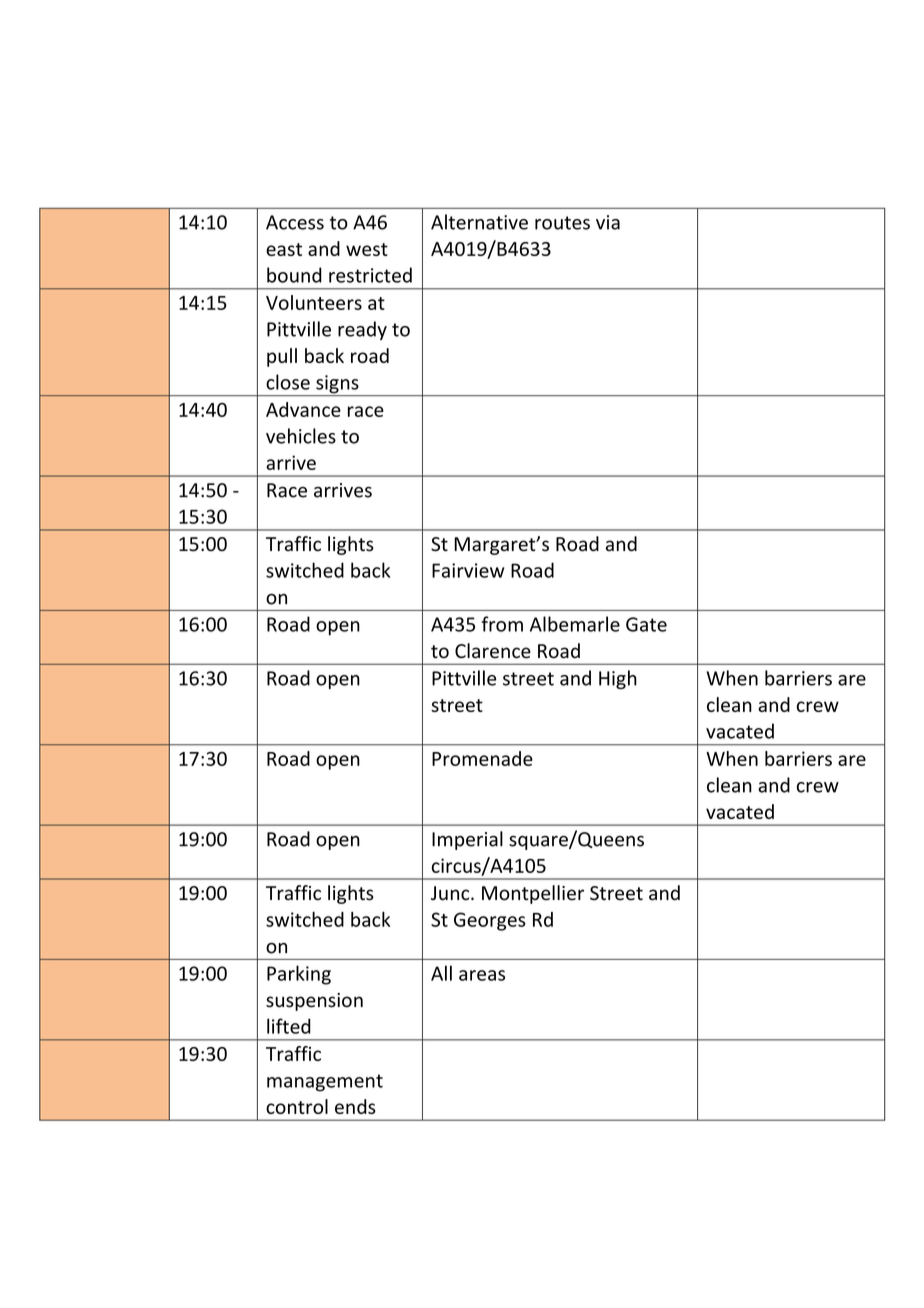  I want to click on Alternative, so click(479, 222).
